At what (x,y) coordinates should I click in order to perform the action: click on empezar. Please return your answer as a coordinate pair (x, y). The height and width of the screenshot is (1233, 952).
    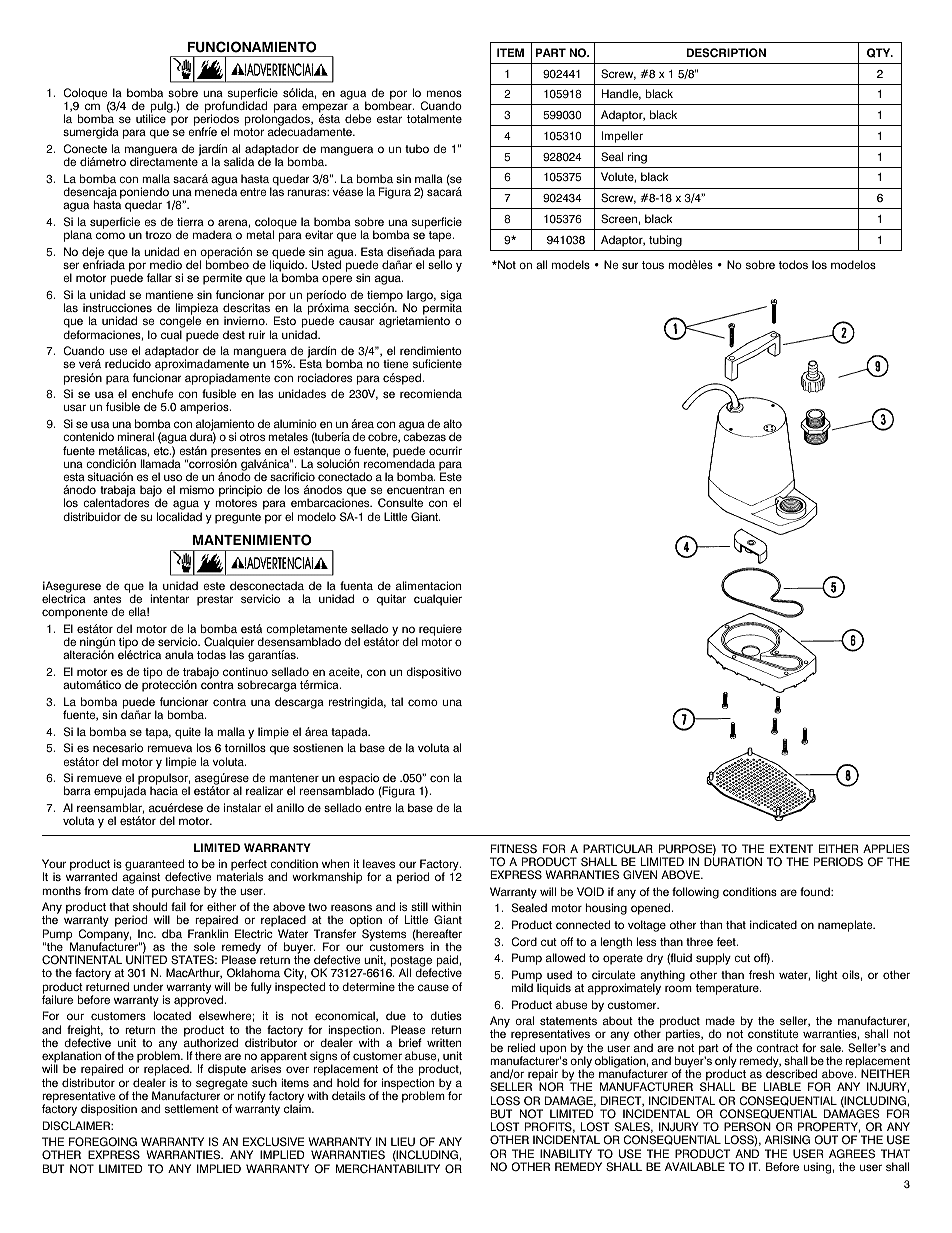
    Looking at the image, I should click on (325, 109).
